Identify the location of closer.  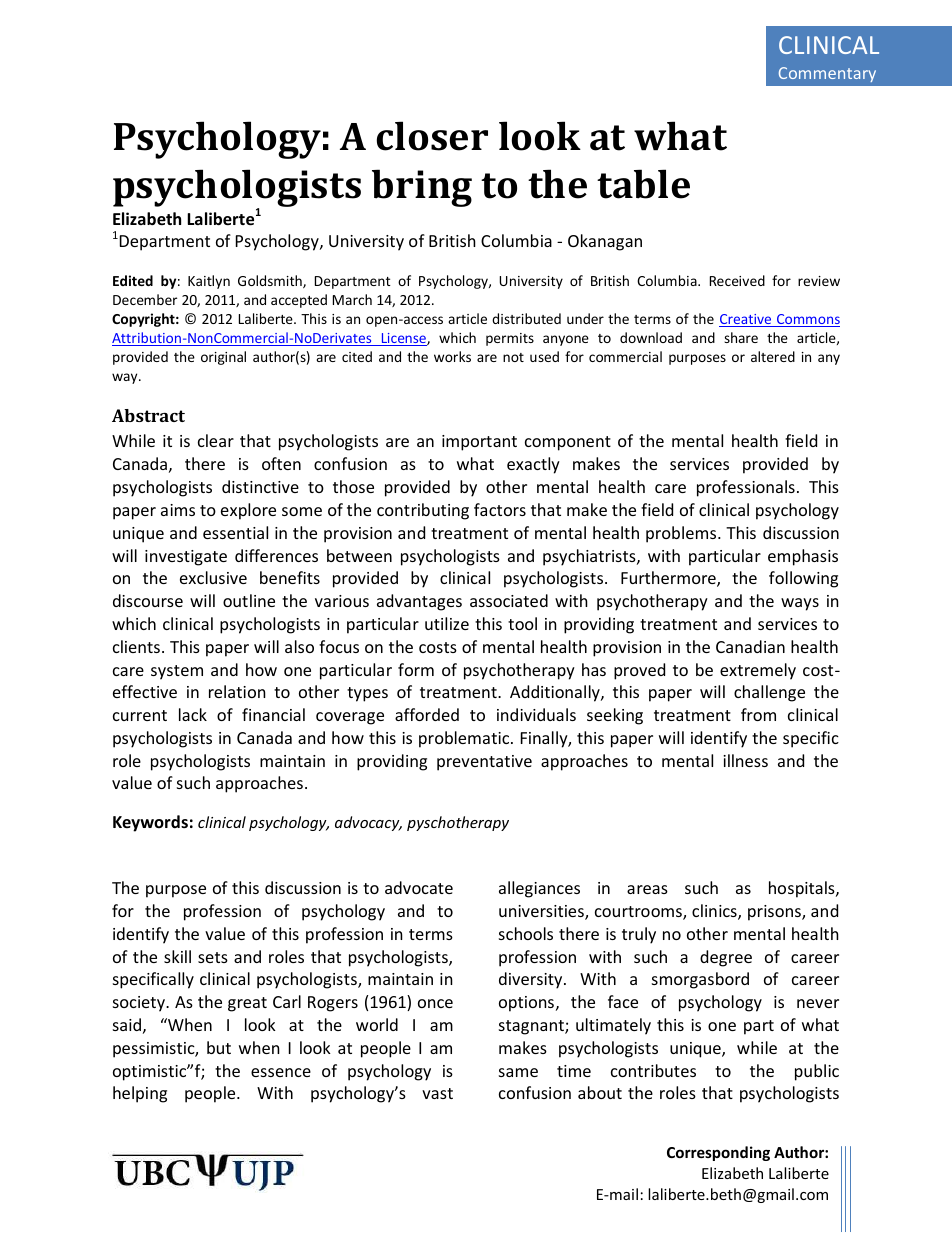
(432, 136).
